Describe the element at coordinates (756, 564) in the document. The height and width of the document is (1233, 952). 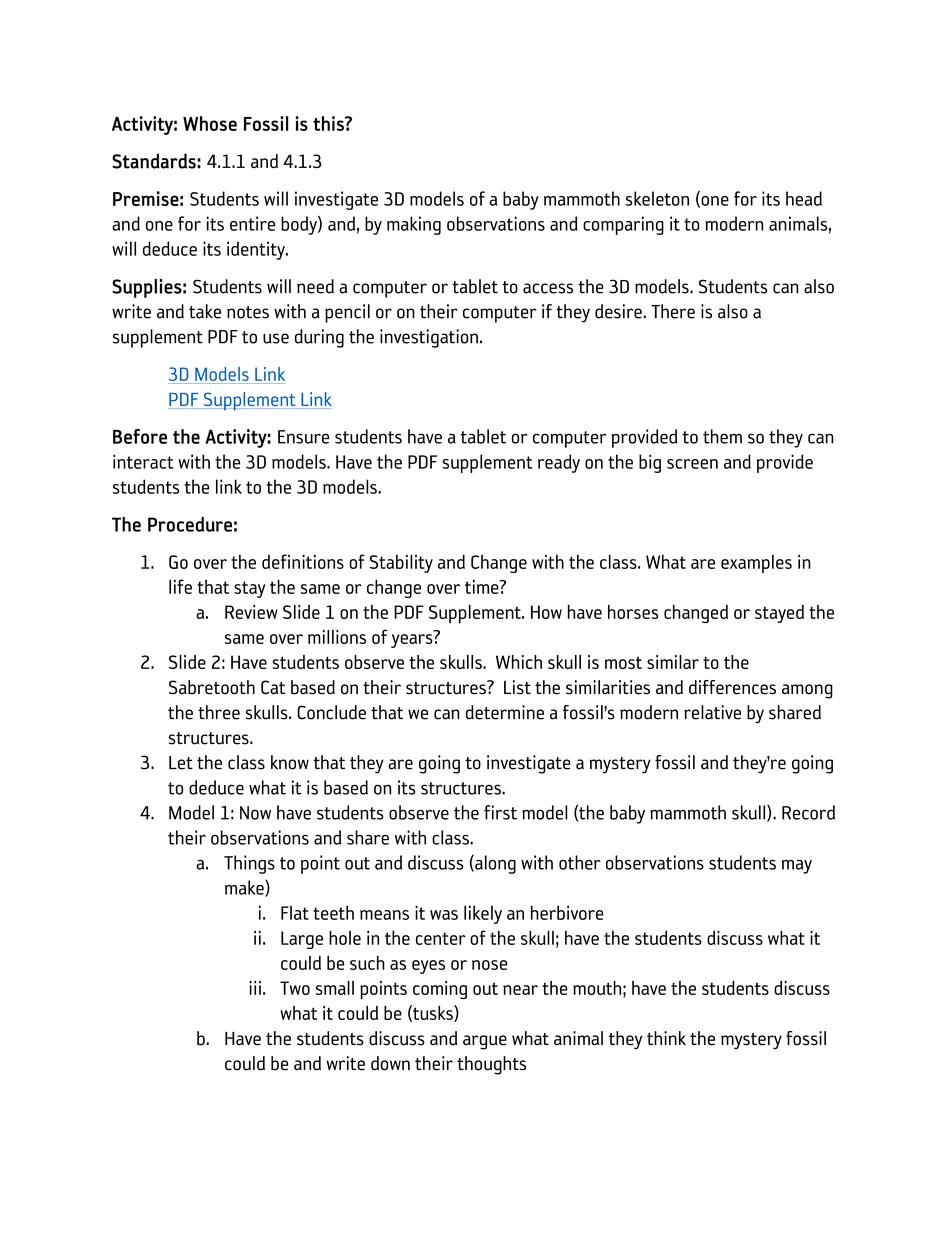
I see `examples` at that location.
